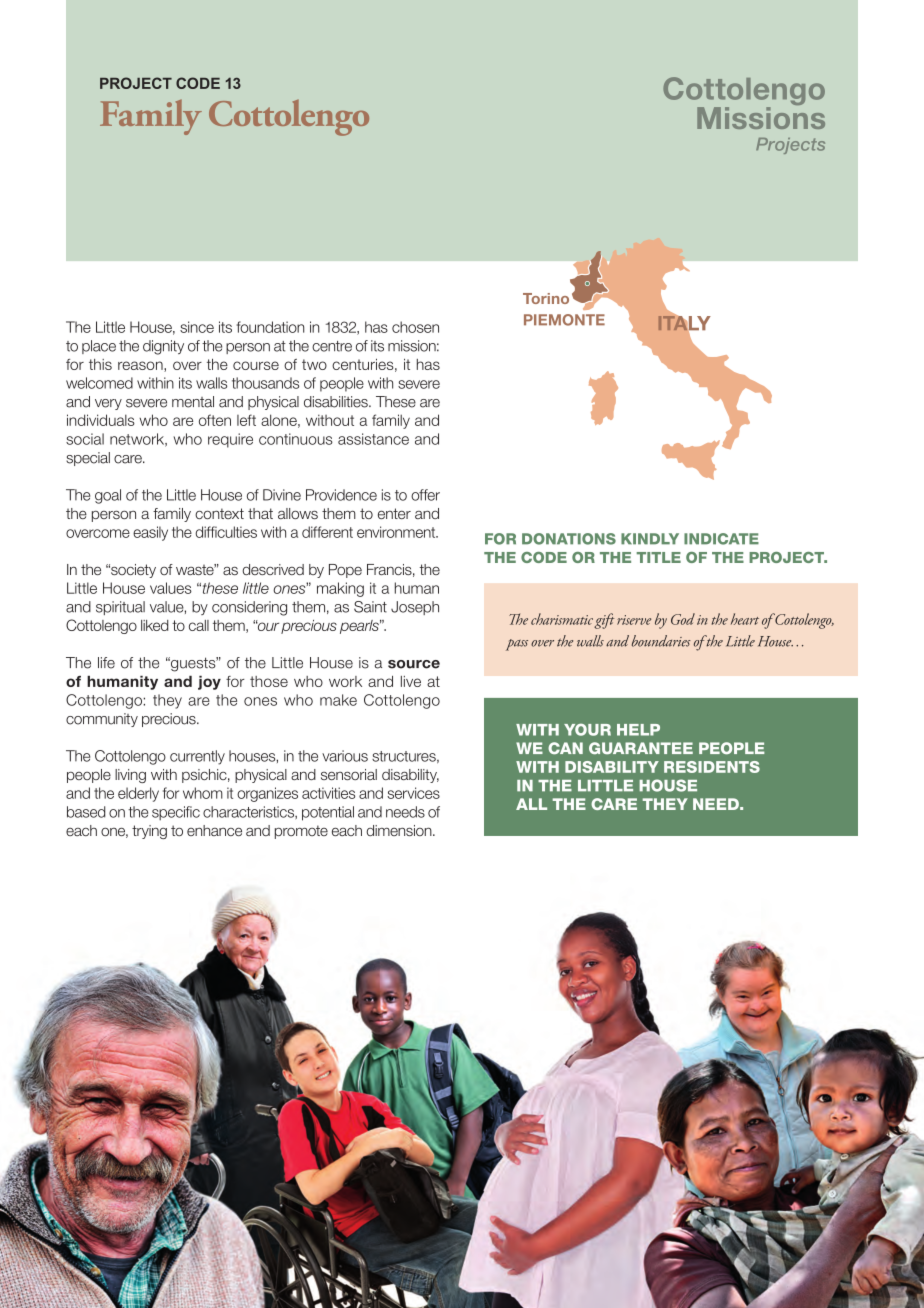 This screenshot has height=1308, width=924. I want to click on Torino, so click(546, 298).
